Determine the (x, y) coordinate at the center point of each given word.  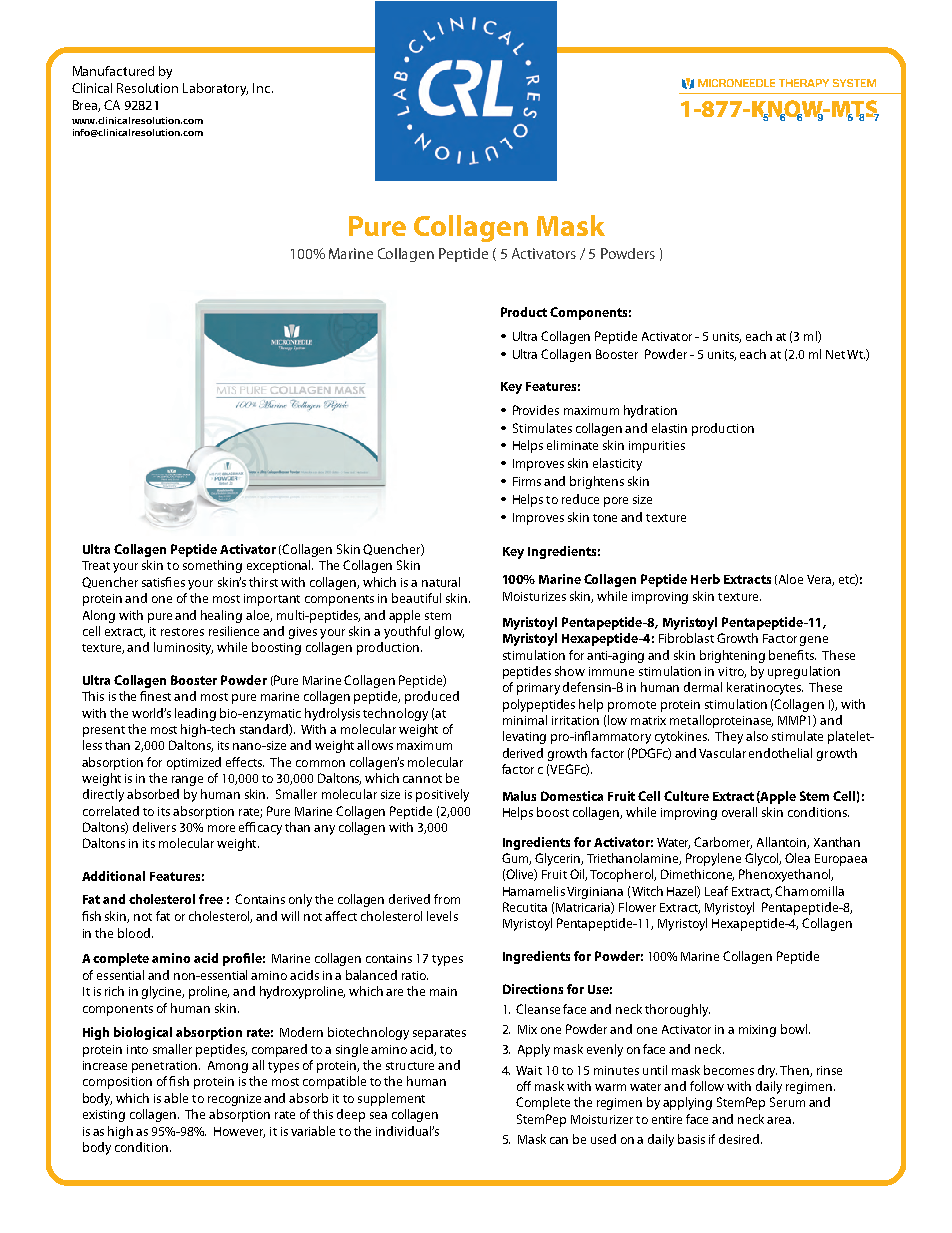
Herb (705, 579)
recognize (234, 1100)
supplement (391, 1099)
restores (182, 632)
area (779, 1120)
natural (441, 582)
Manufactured (113, 71)
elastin (669, 428)
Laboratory (215, 89)
